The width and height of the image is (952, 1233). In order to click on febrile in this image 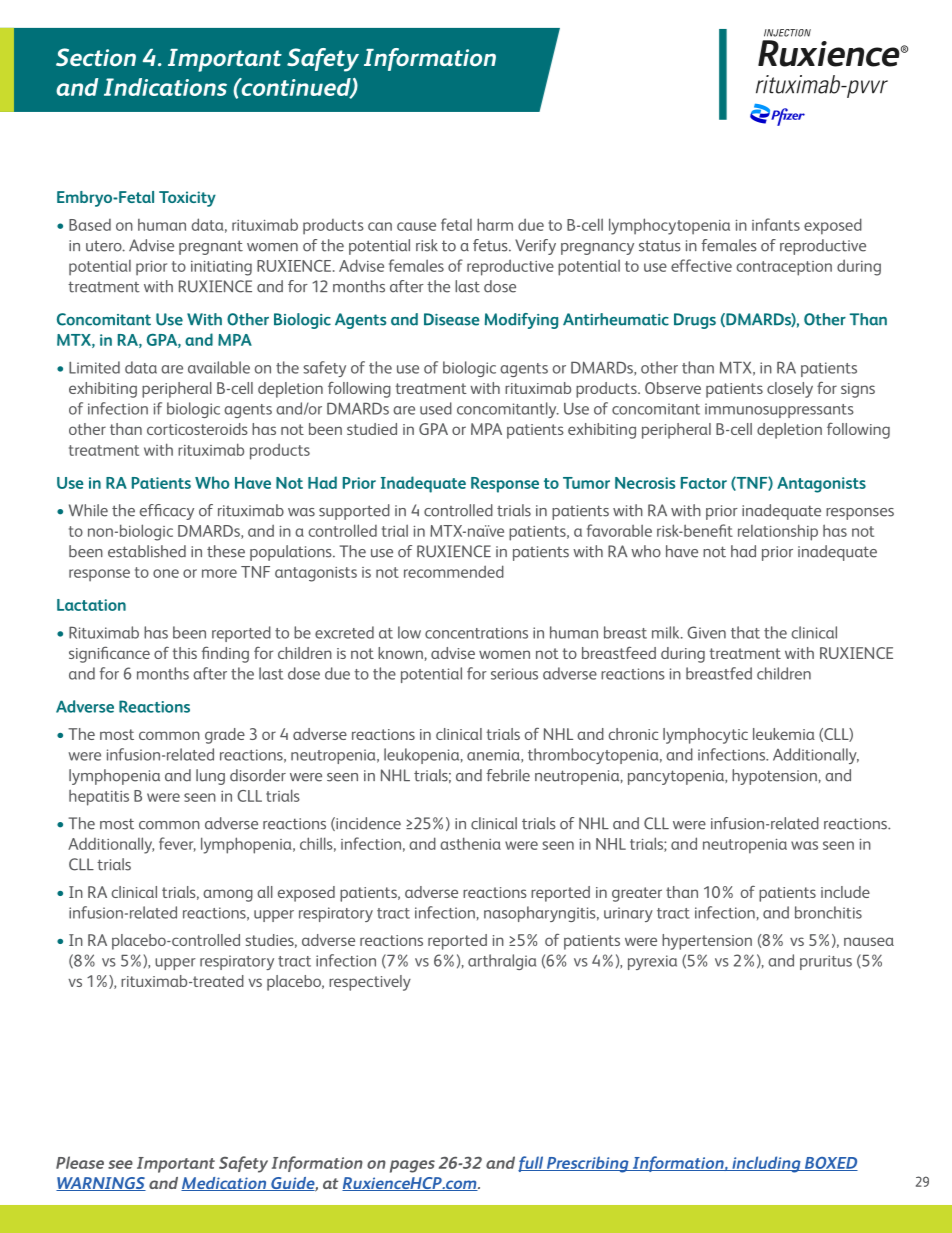, I will do `click(508, 775)`.
